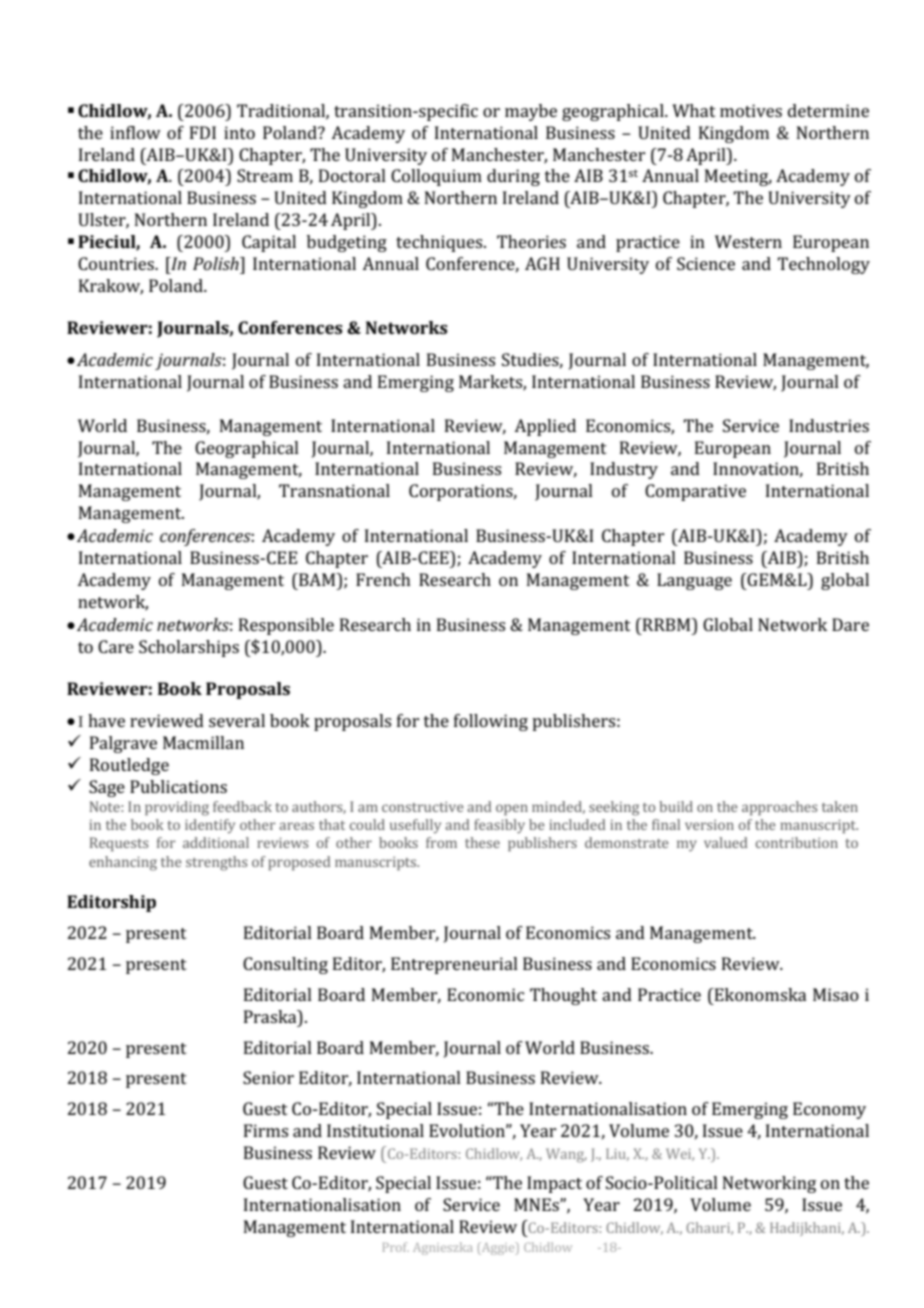  What do you see at coordinates (442, 1248) in the image?
I see `Agnieszka` at bounding box center [442, 1248].
